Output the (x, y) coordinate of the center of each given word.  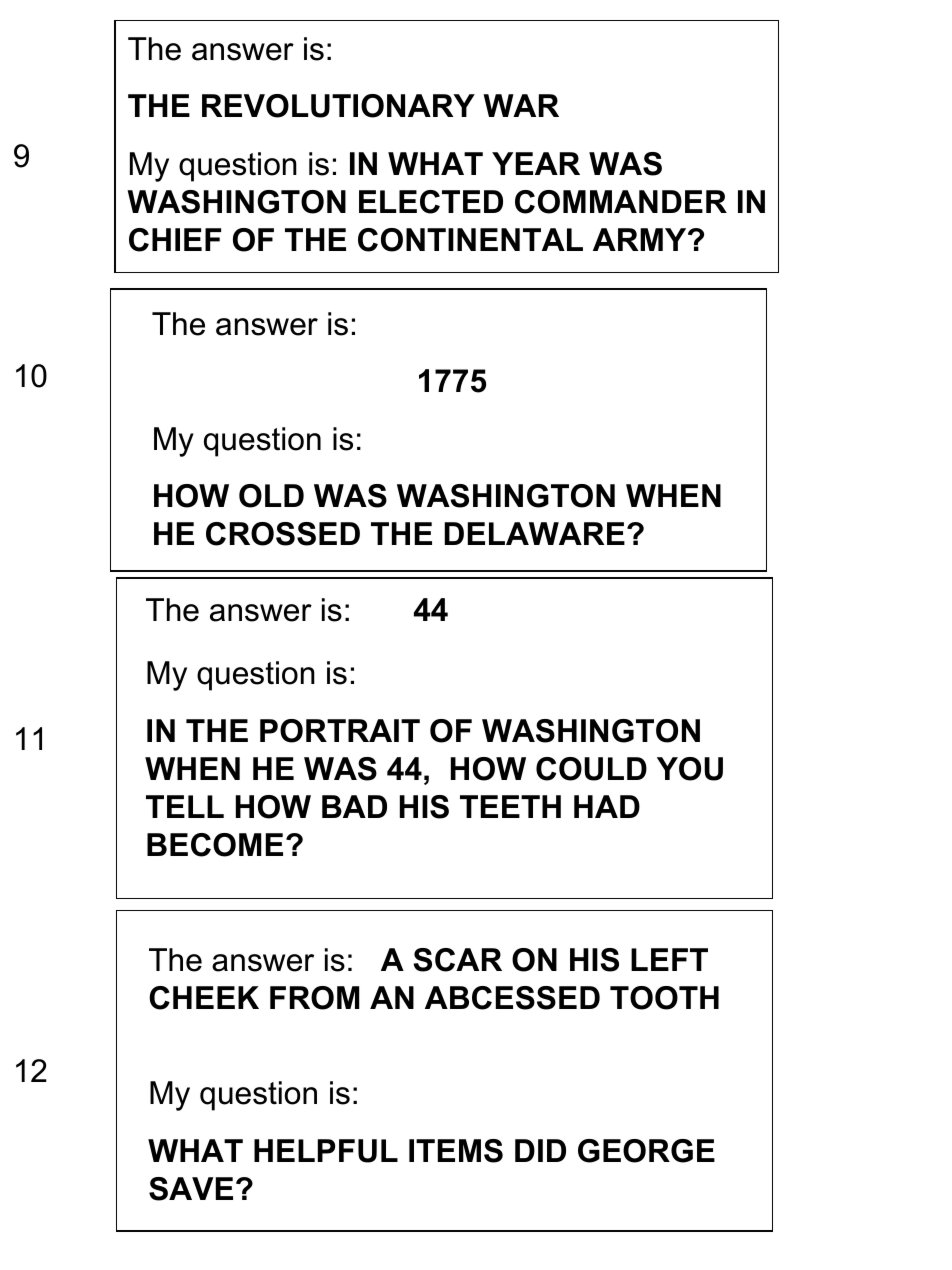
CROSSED (283, 534)
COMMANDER (621, 202)
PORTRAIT (340, 731)
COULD (591, 769)
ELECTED (431, 202)
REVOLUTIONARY (338, 106)
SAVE (191, 1189)
